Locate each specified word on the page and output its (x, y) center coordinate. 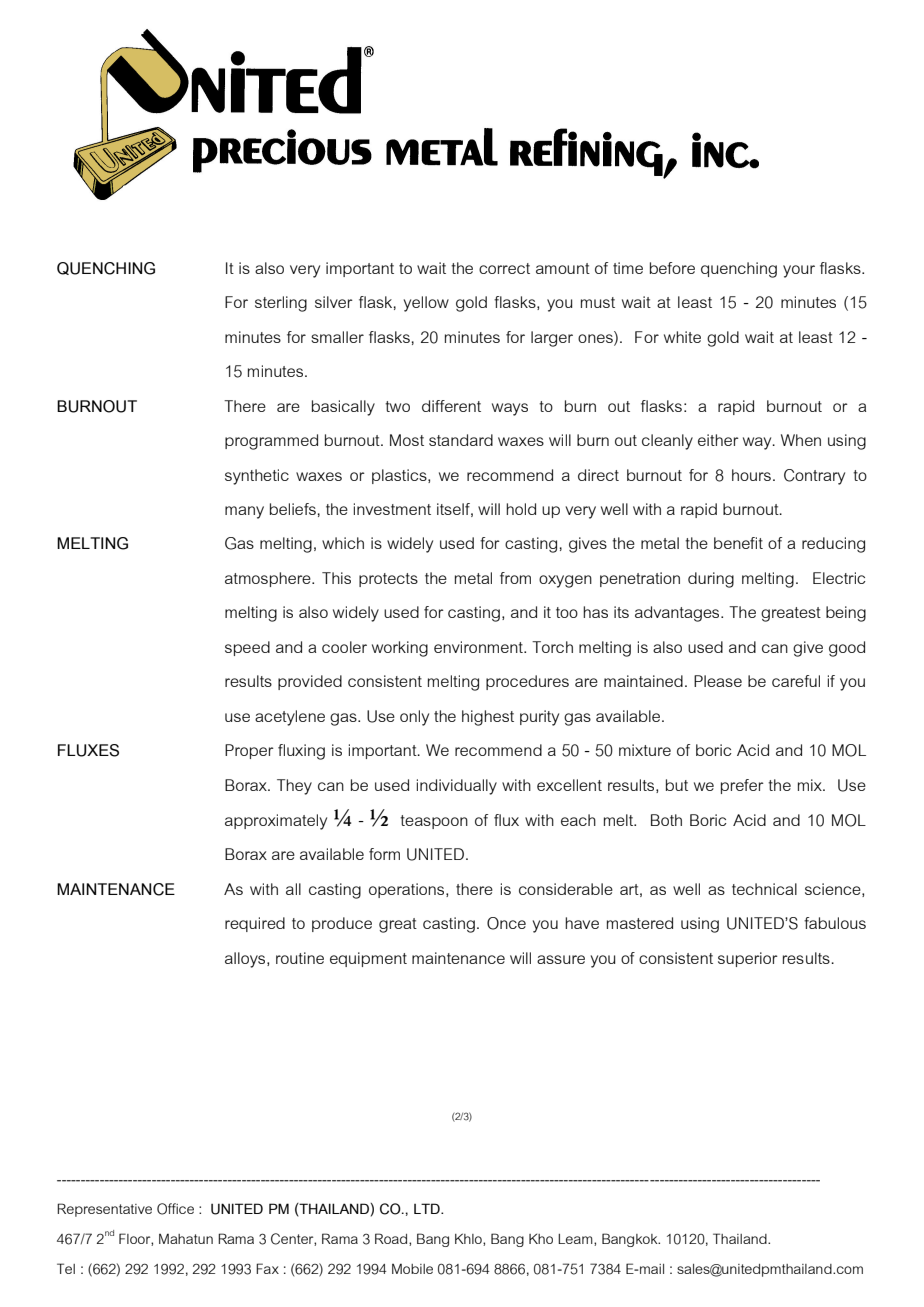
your (799, 271)
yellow (426, 304)
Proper (249, 751)
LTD (428, 1208)
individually (457, 787)
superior (748, 959)
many (244, 512)
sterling (281, 304)
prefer (742, 786)
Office (175, 1209)
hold (521, 509)
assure (561, 959)
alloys (246, 960)
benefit (738, 543)
